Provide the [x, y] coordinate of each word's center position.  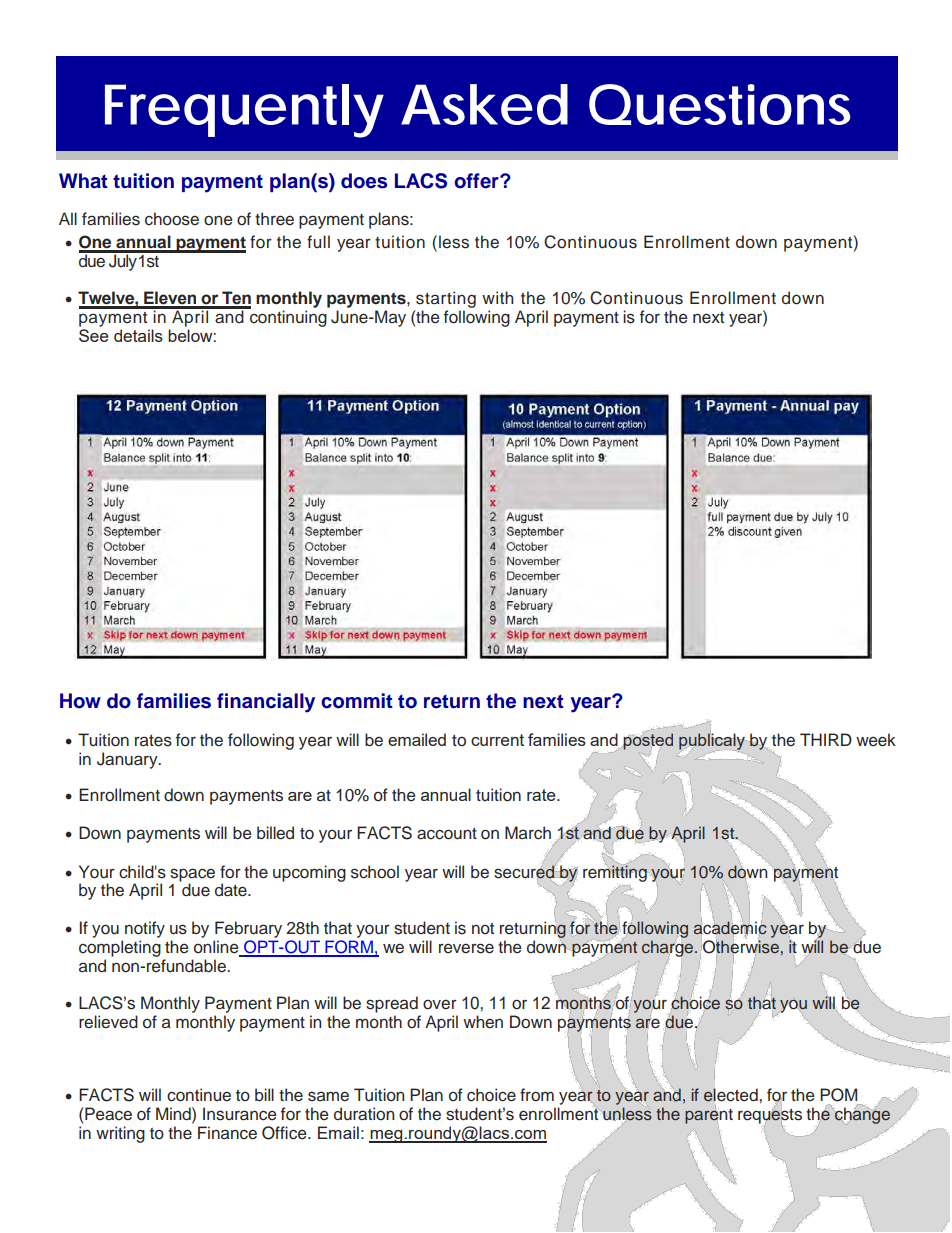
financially [266, 703]
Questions [719, 104]
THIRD [826, 739]
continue [199, 1095]
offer [477, 181]
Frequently [244, 111]
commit [357, 701]
